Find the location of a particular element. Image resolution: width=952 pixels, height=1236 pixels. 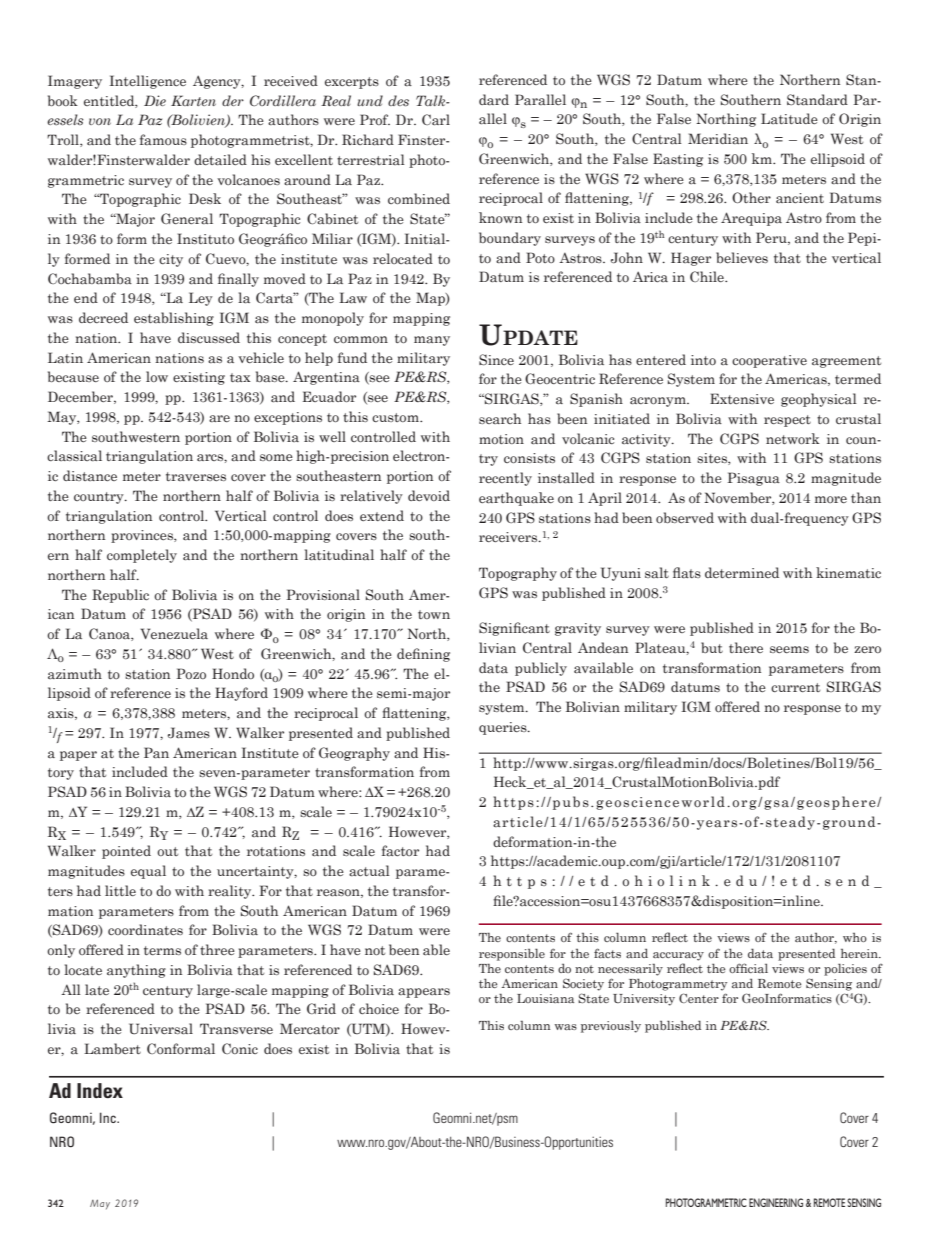

Die is located at coordinates (155, 100).
